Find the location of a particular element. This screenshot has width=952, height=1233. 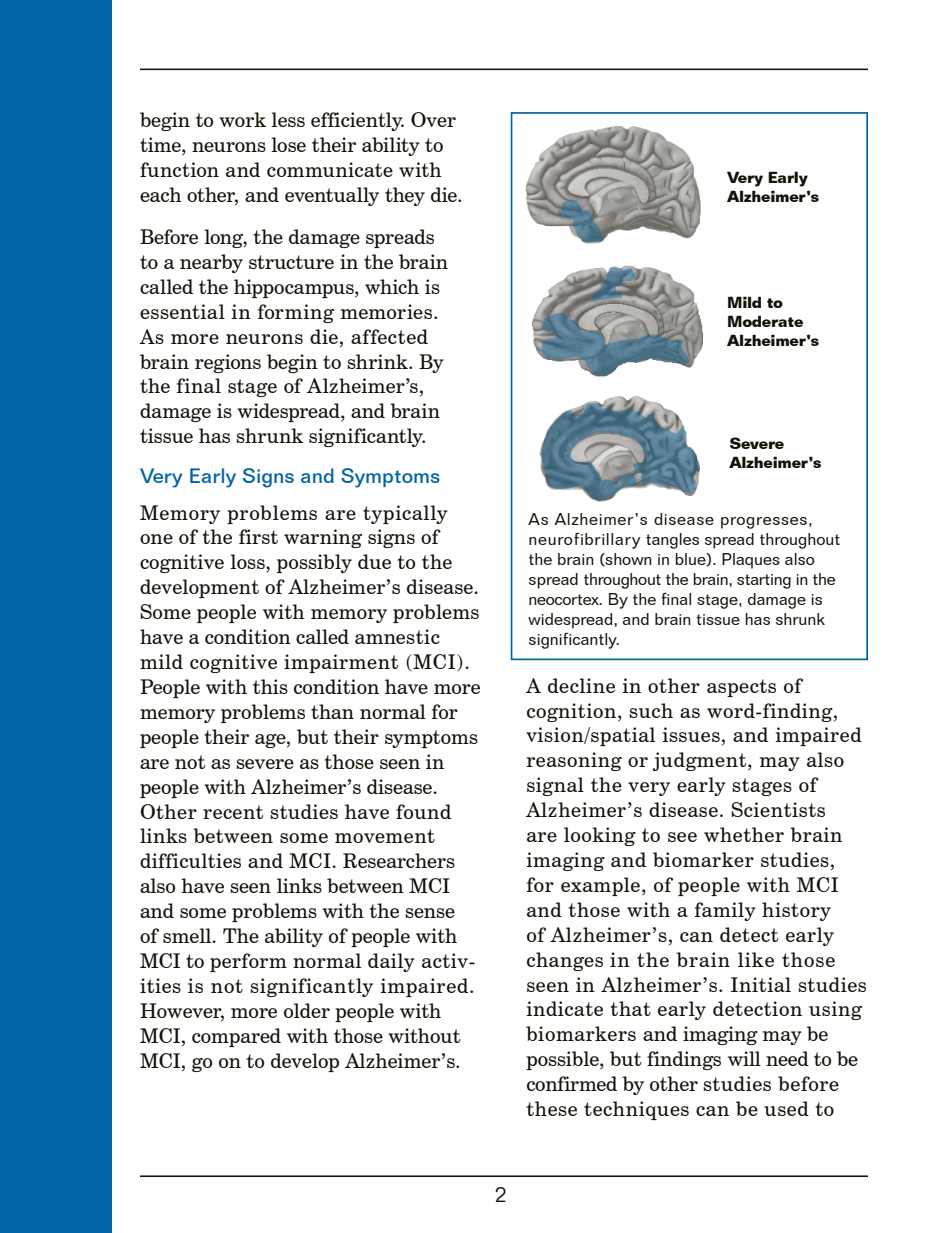

Over is located at coordinates (433, 119).
